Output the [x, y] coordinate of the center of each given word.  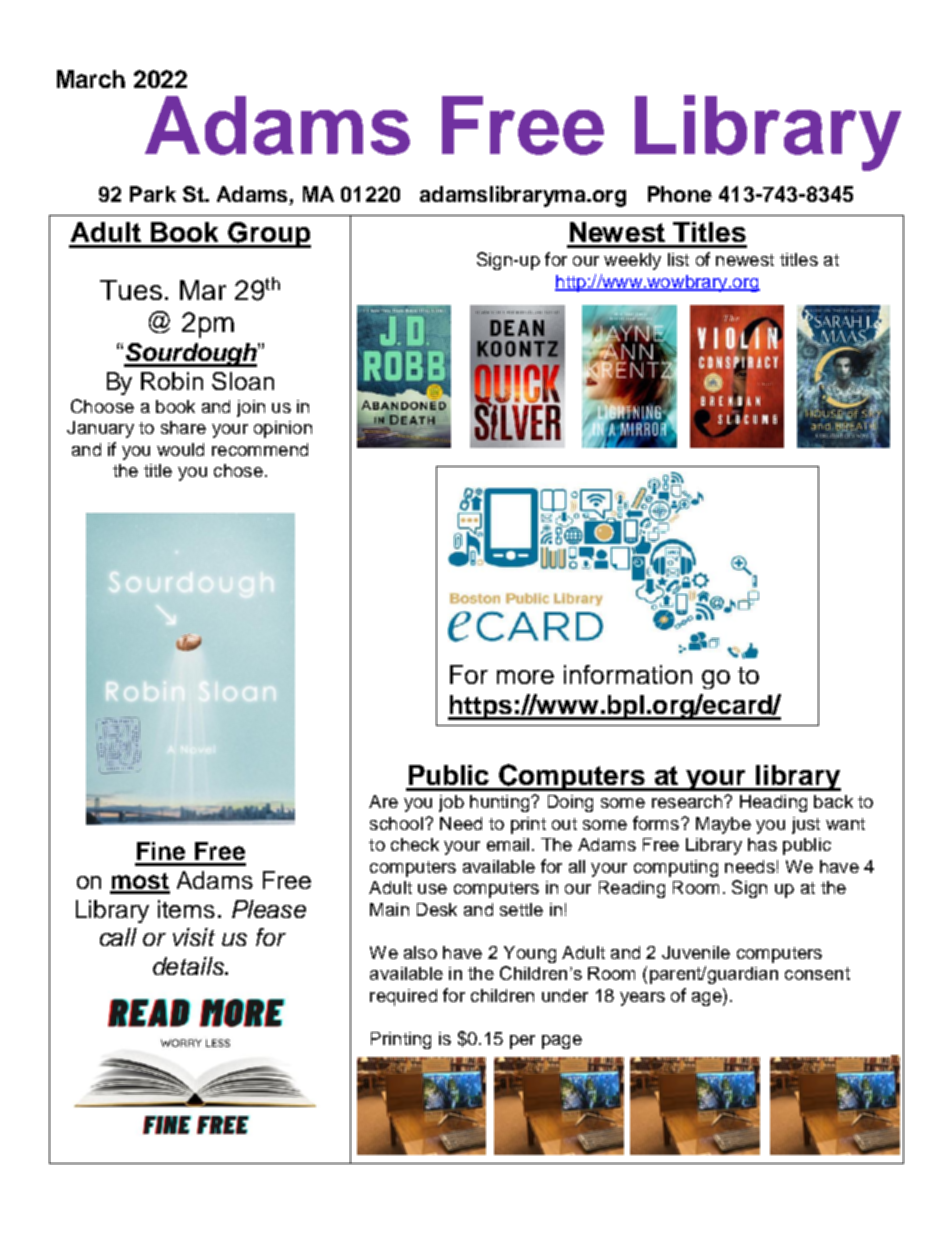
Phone [680, 194]
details [189, 966]
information [628, 674]
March [91, 79]
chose [238, 470]
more [525, 677]
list [678, 259]
